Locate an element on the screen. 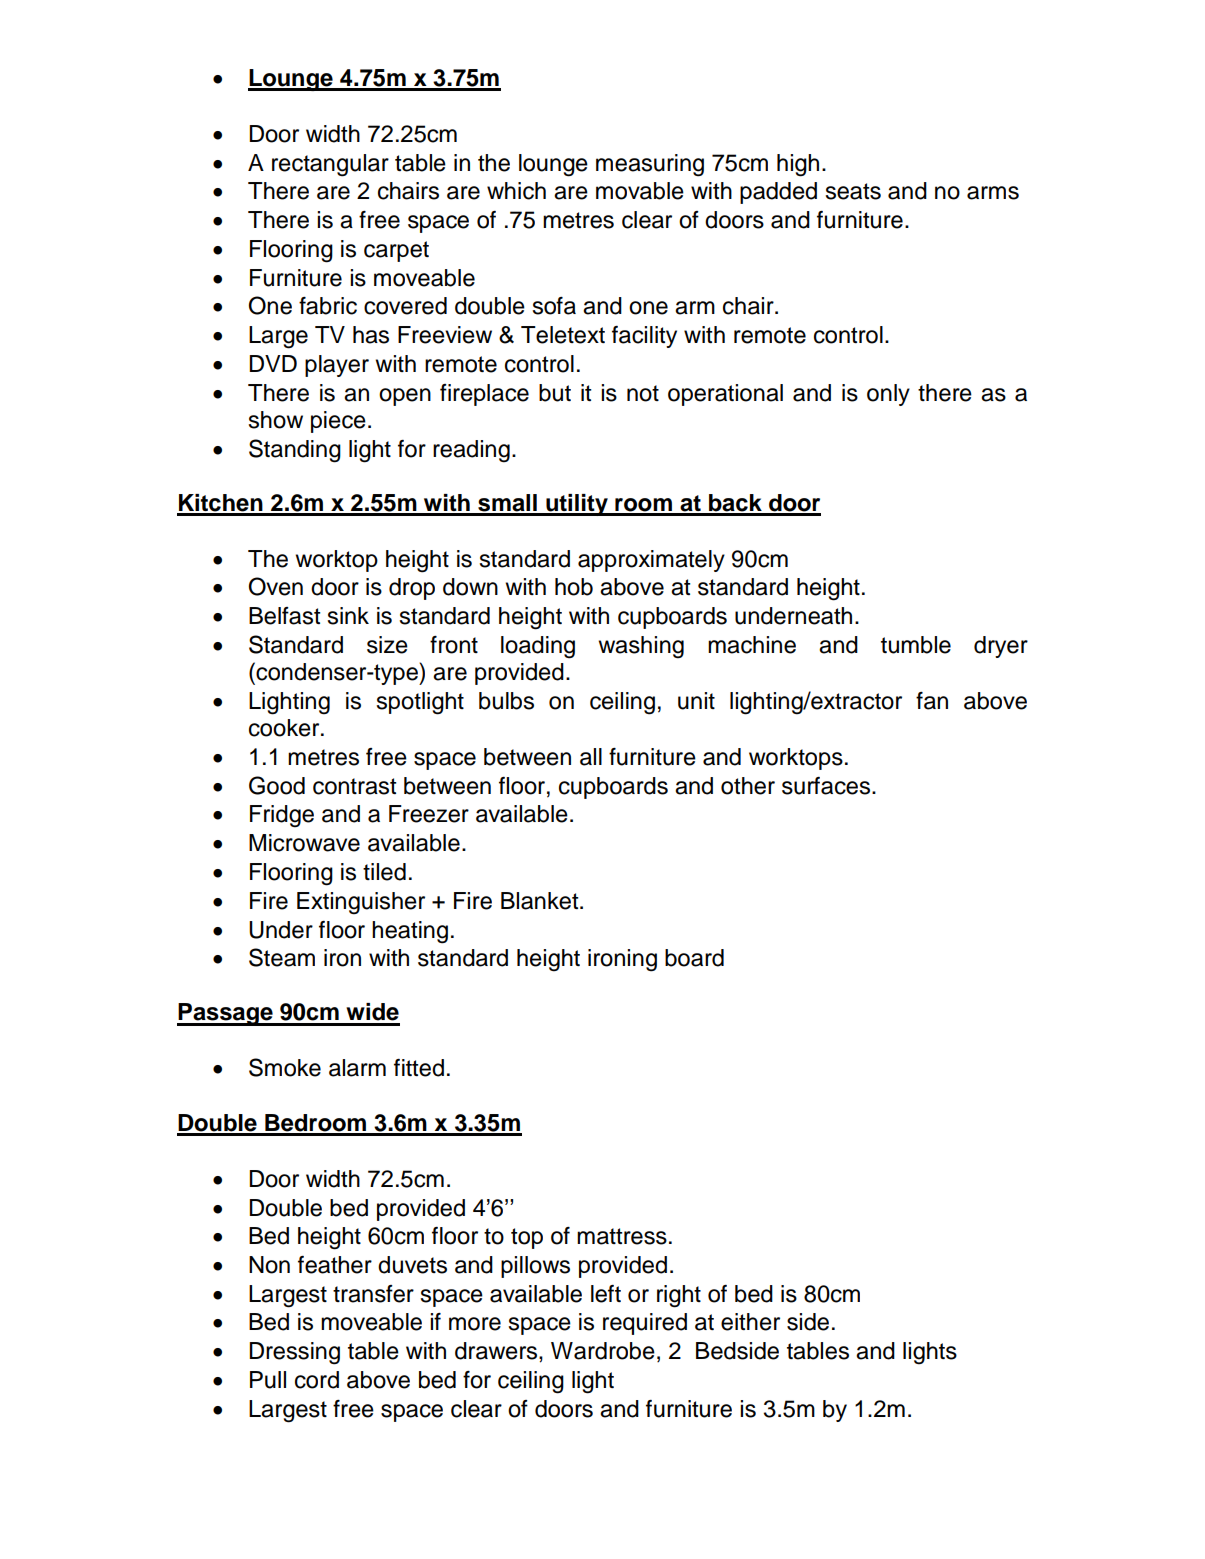 The height and width of the screenshot is (1559, 1205). Dressing is located at coordinates (294, 1353).
